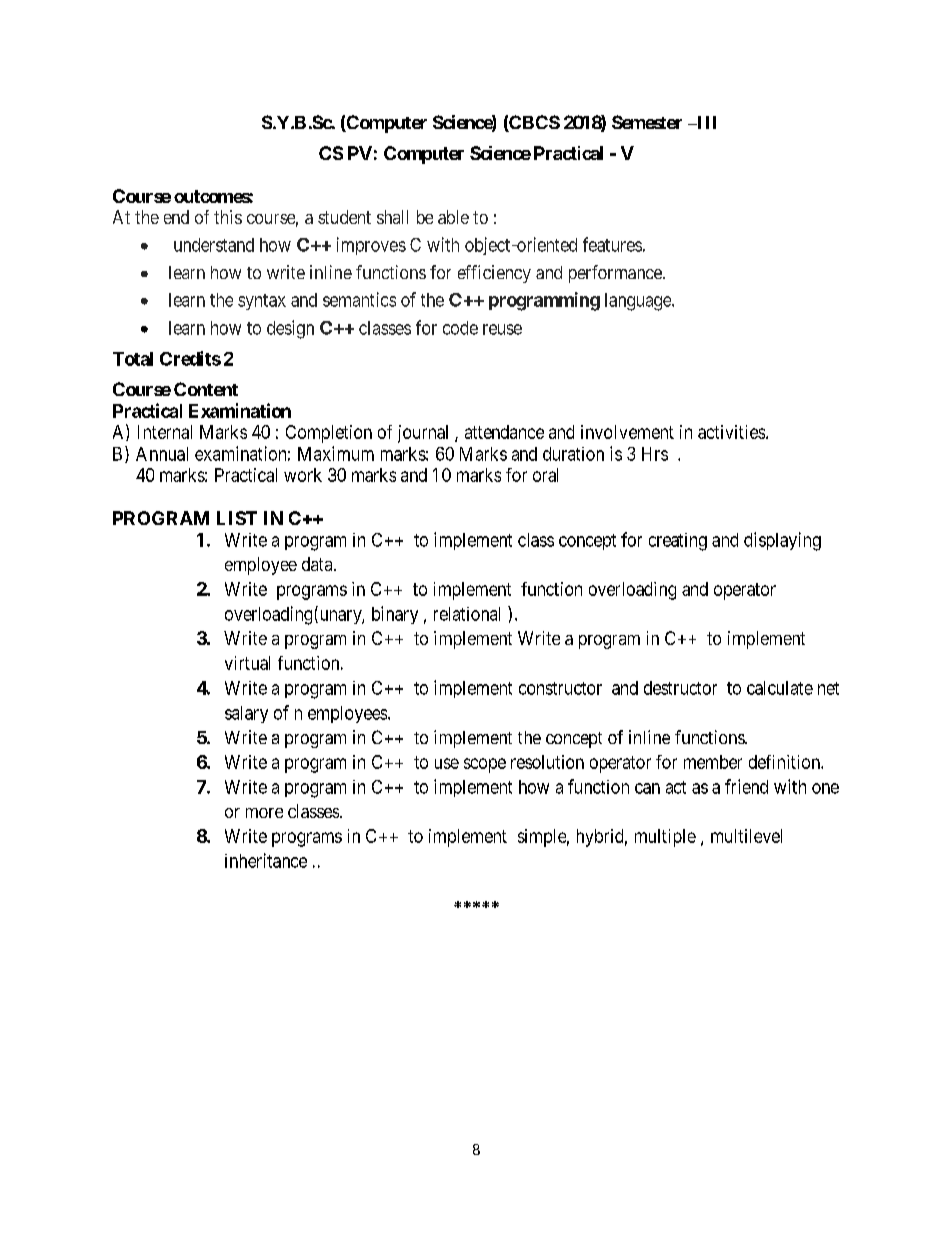 This document has width=952, height=1233. What do you see at coordinates (228, 217) in the document?
I see `this` at bounding box center [228, 217].
